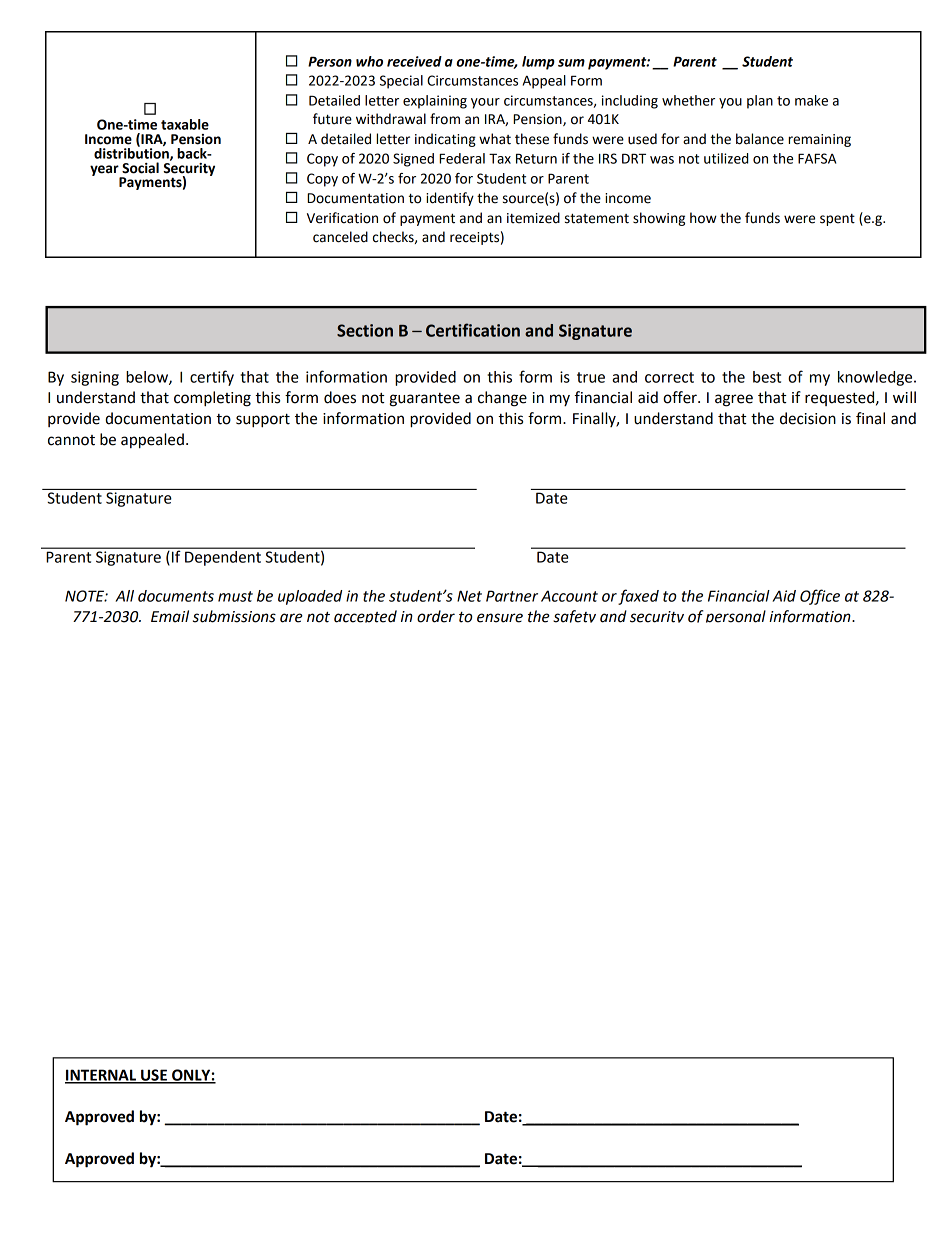  I want to click on Net, so click(469, 596).
